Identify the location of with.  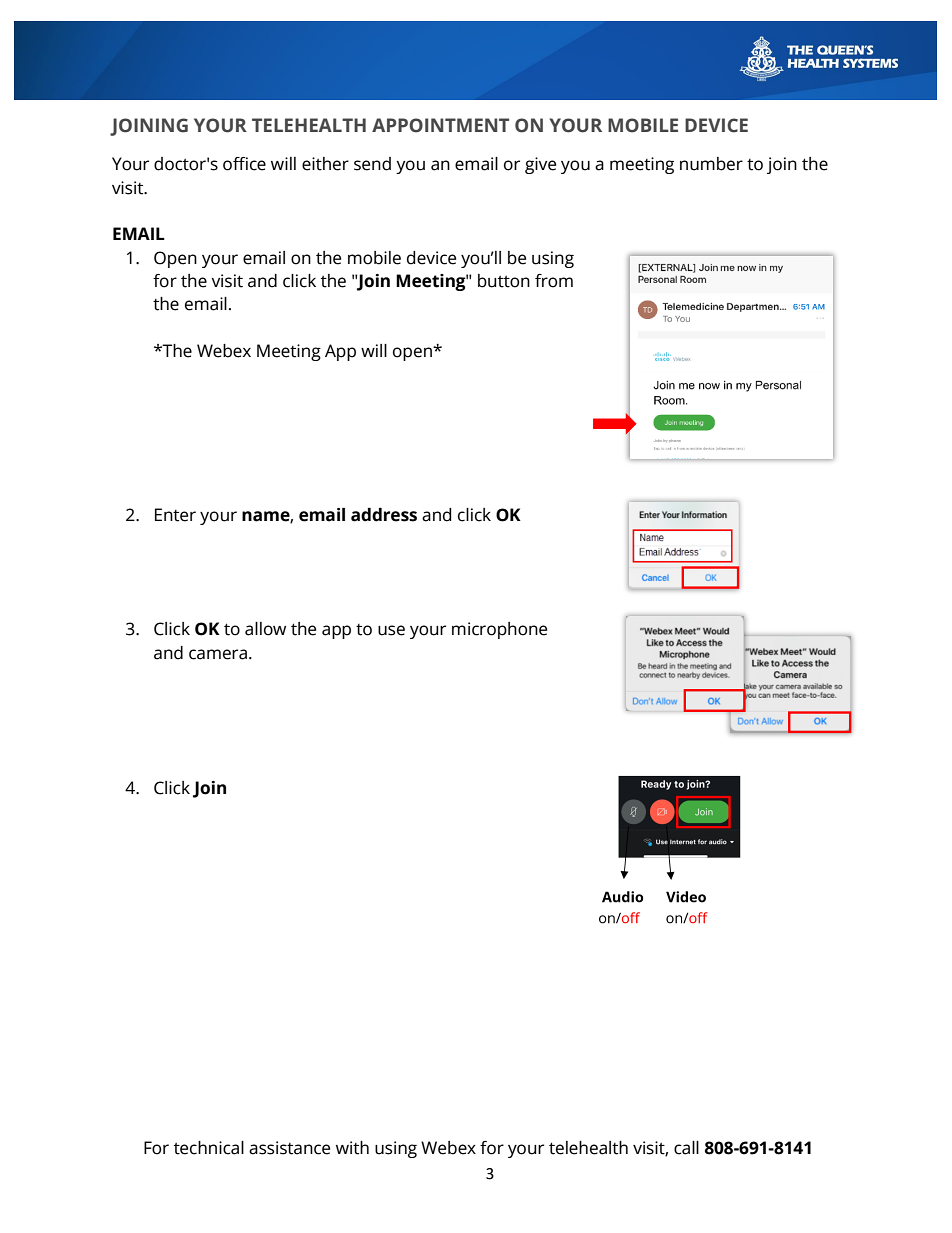
(352, 1148).
